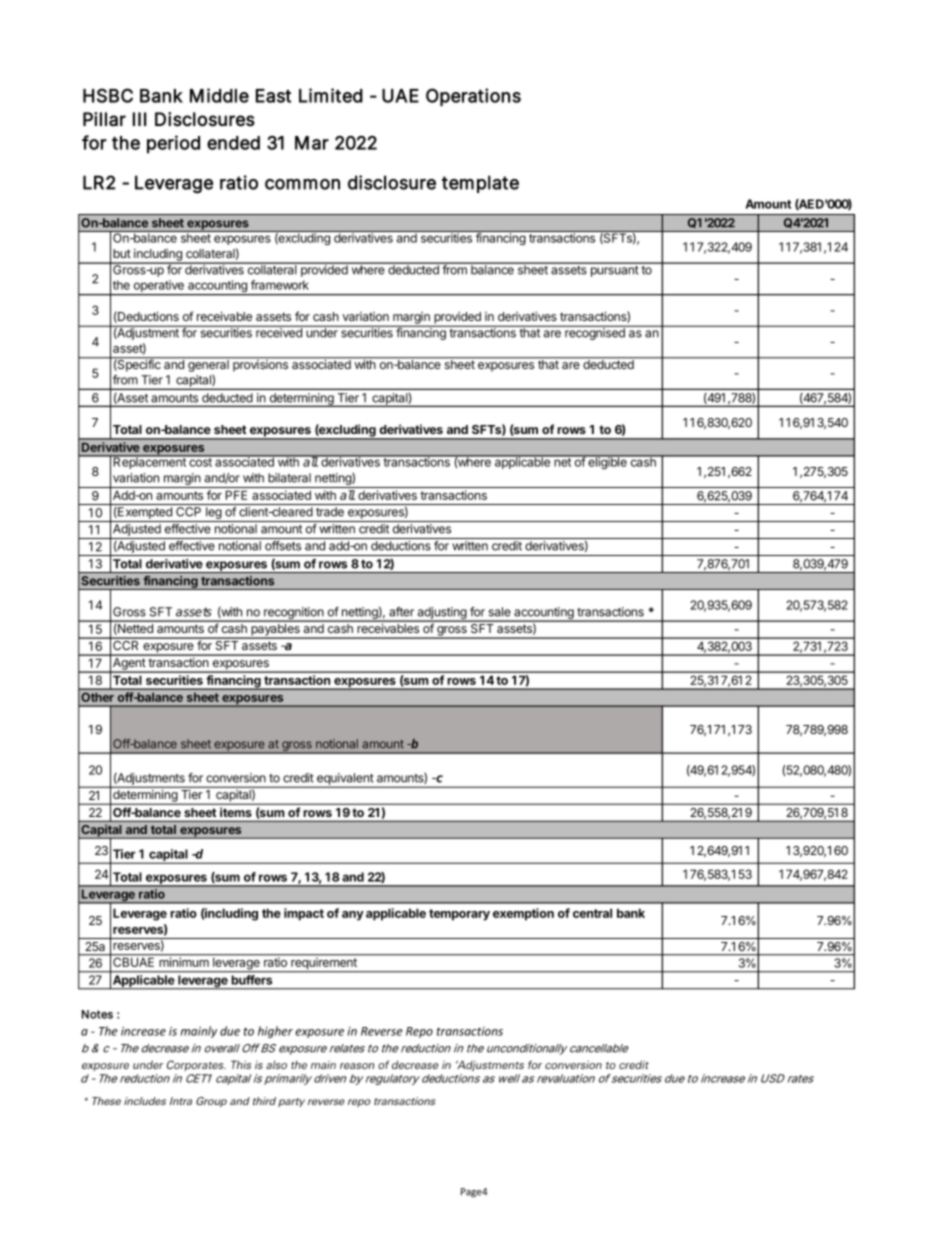 The width and height of the screenshot is (952, 1233). What do you see at coordinates (480, 184) in the screenshot?
I see `template` at bounding box center [480, 184].
